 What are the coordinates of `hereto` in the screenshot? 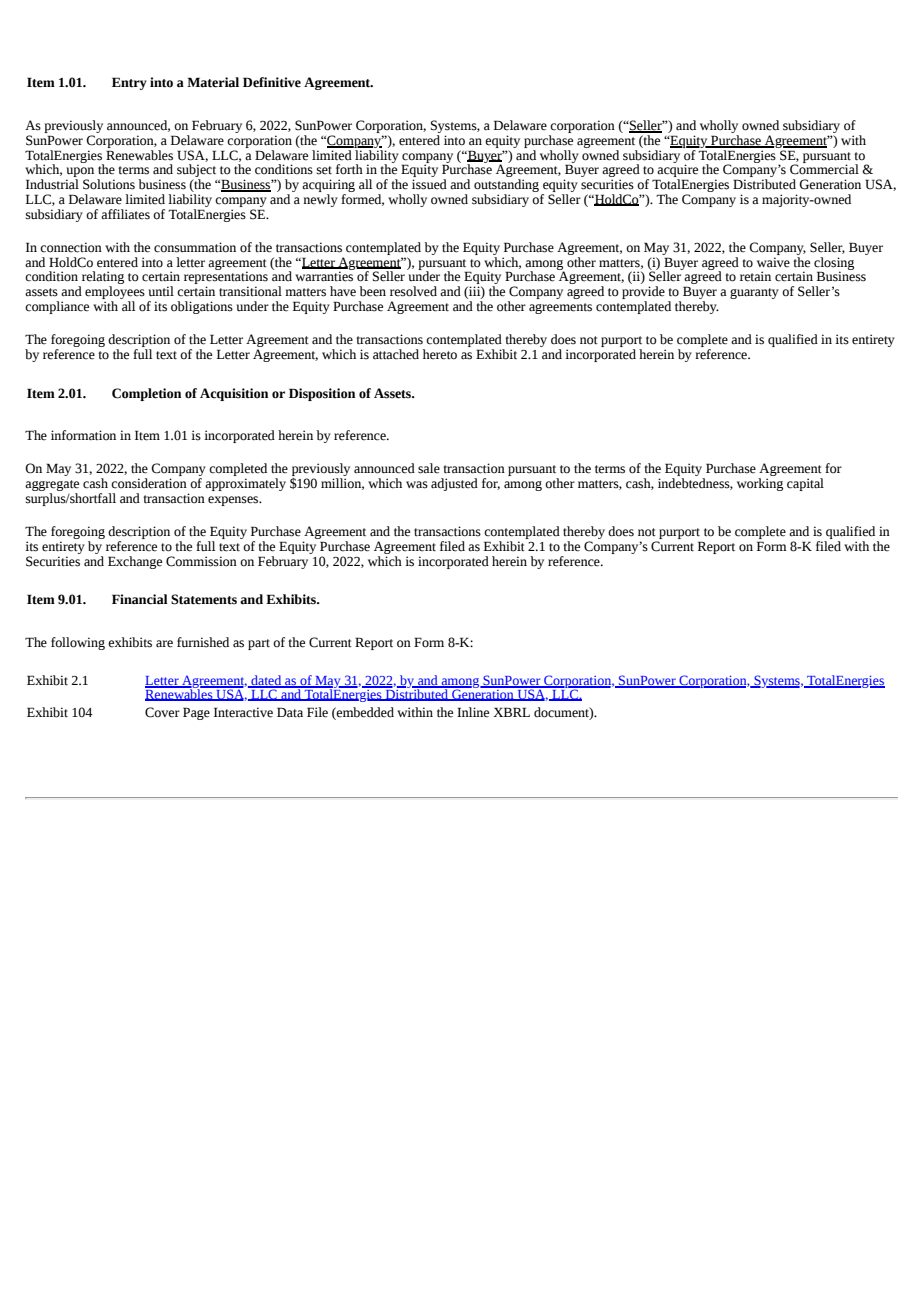 It's located at (440, 354).
